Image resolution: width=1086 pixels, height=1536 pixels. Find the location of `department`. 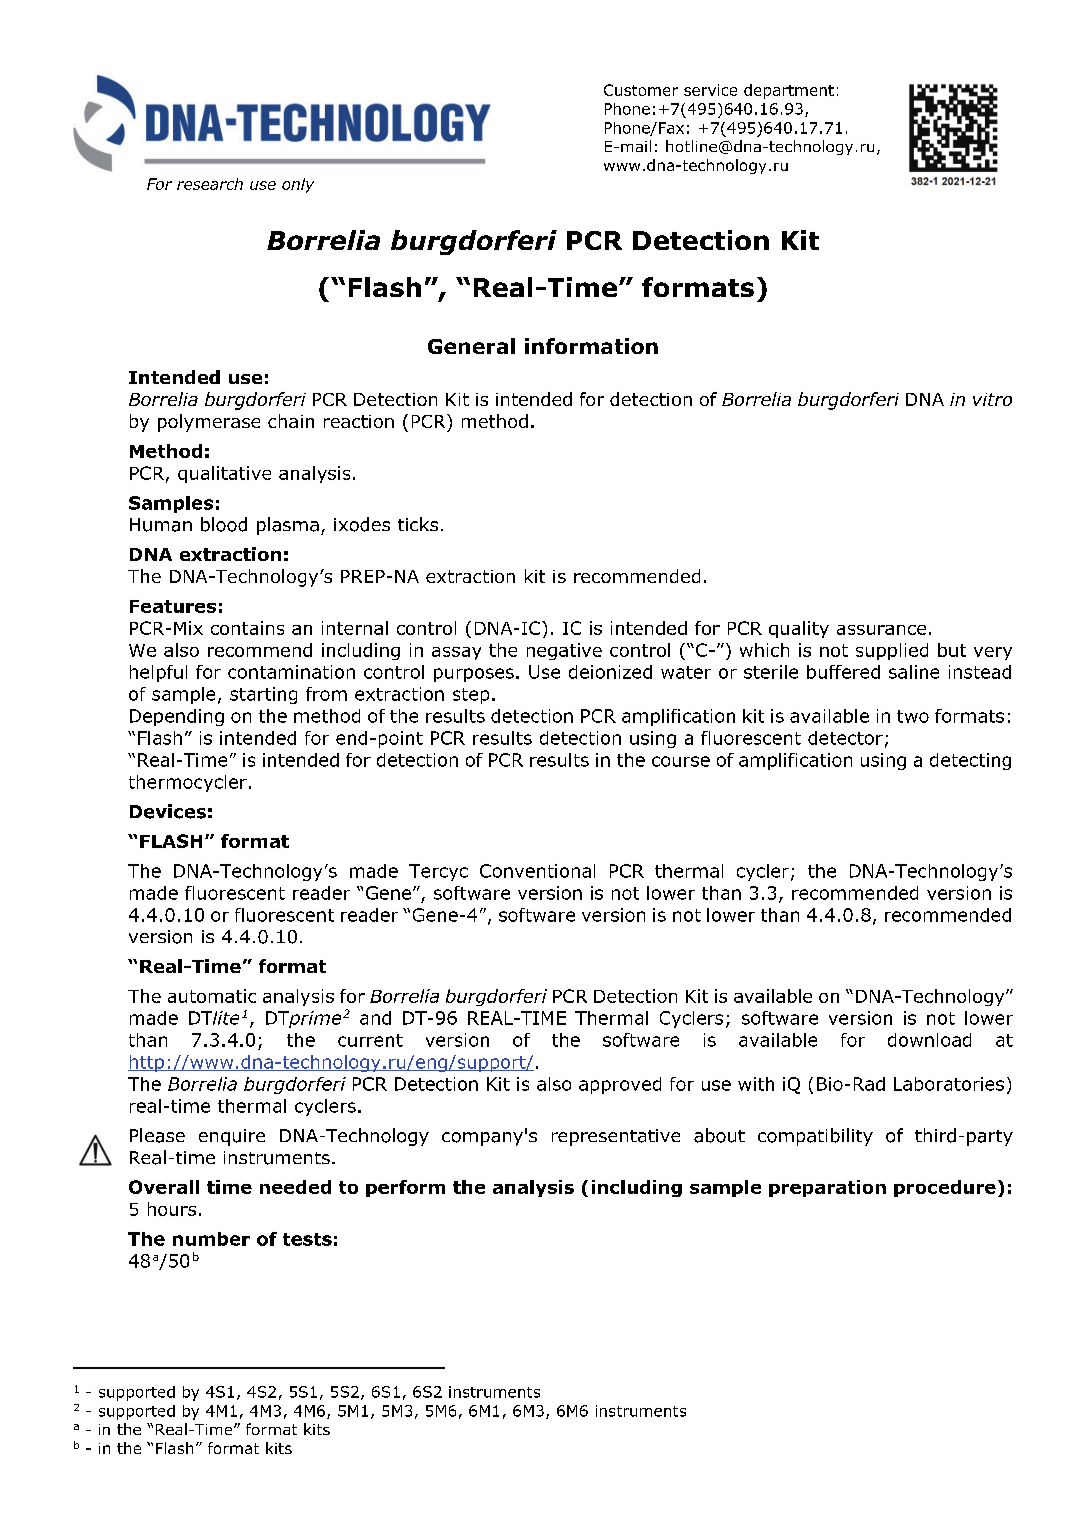

department is located at coordinates (789, 91).
